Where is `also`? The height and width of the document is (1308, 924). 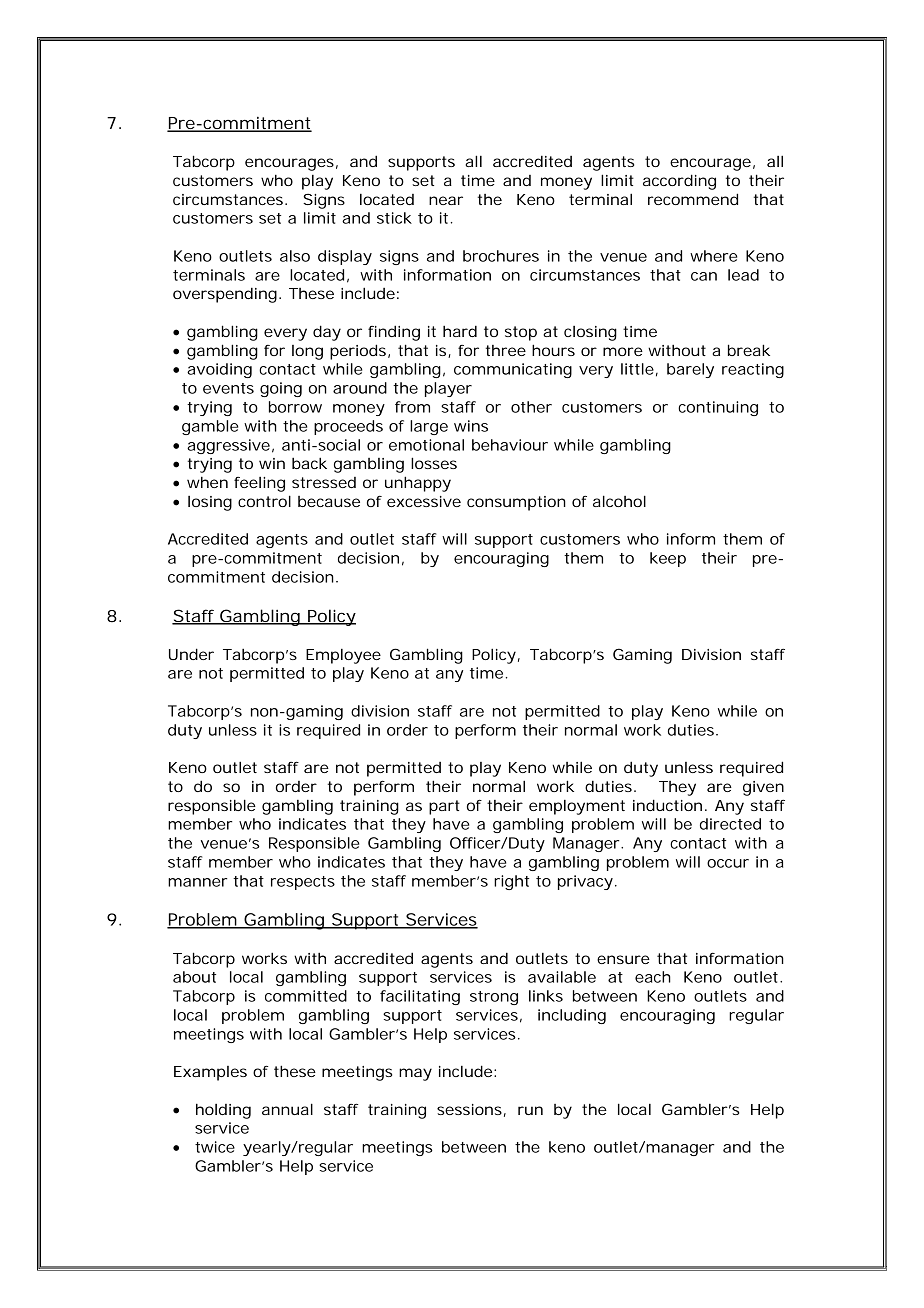 also is located at coordinates (295, 256).
